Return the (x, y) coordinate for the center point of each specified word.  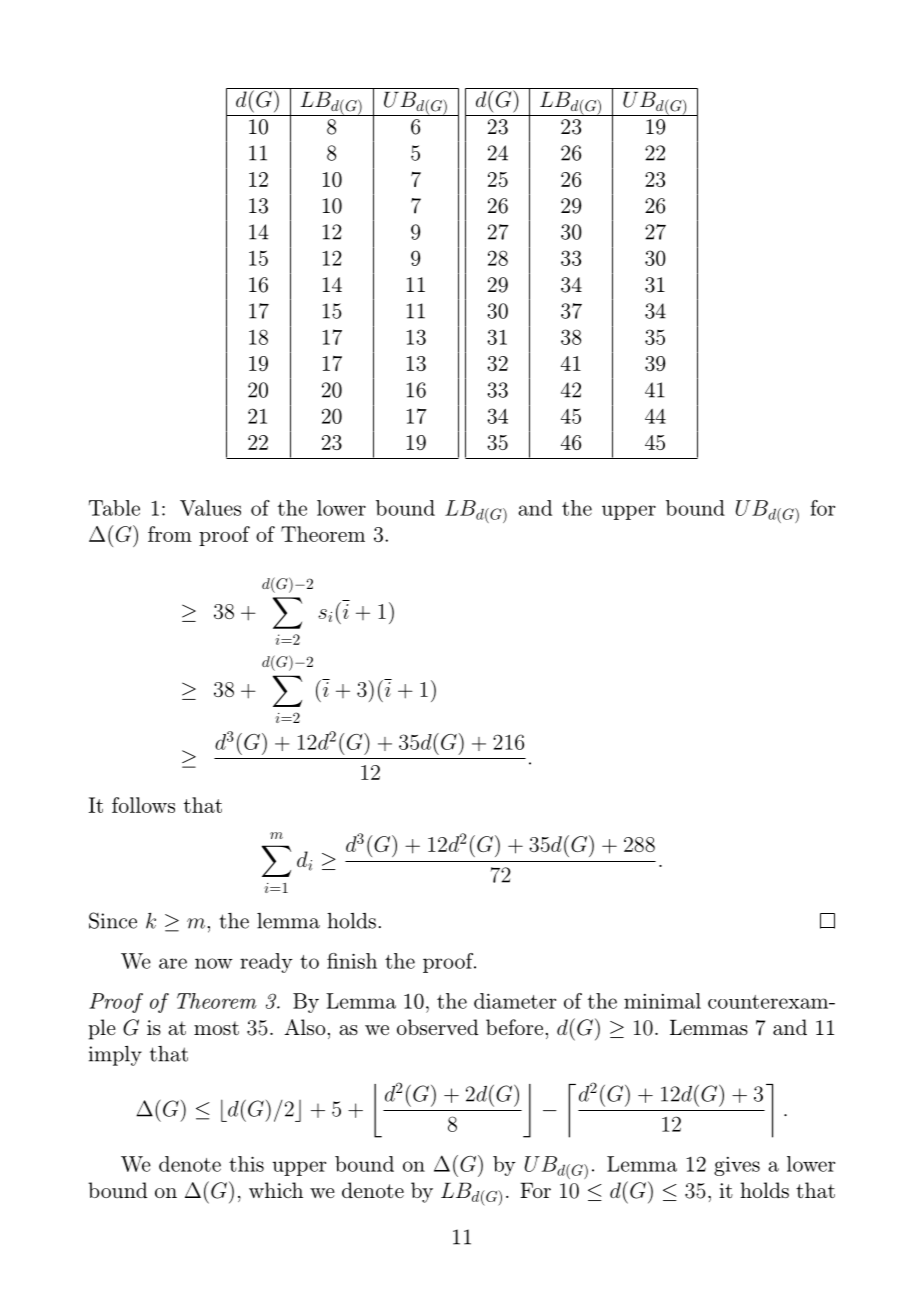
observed (438, 1027)
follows (143, 805)
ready (266, 963)
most (216, 1028)
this (246, 1164)
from (170, 534)
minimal (662, 1001)
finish (352, 961)
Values (210, 508)
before (514, 1027)
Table (114, 508)
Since (113, 920)
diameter (515, 1001)
